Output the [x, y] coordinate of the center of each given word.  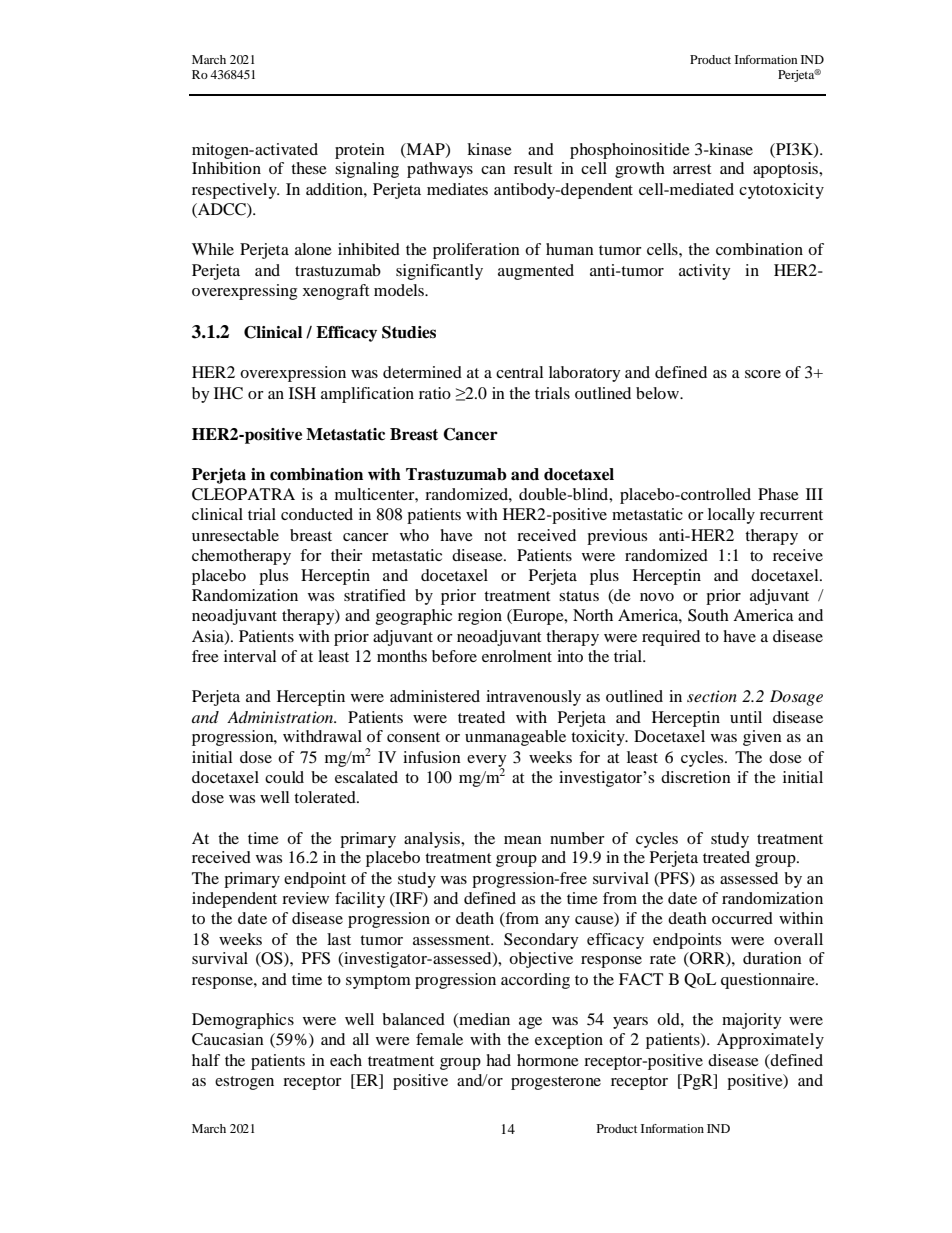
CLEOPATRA [243, 494]
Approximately [770, 1041]
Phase [778, 494]
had [498, 1060]
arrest [692, 169]
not [495, 536]
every [487, 762]
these [309, 168]
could [284, 777]
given [762, 738]
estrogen [244, 1083]
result [533, 168]
